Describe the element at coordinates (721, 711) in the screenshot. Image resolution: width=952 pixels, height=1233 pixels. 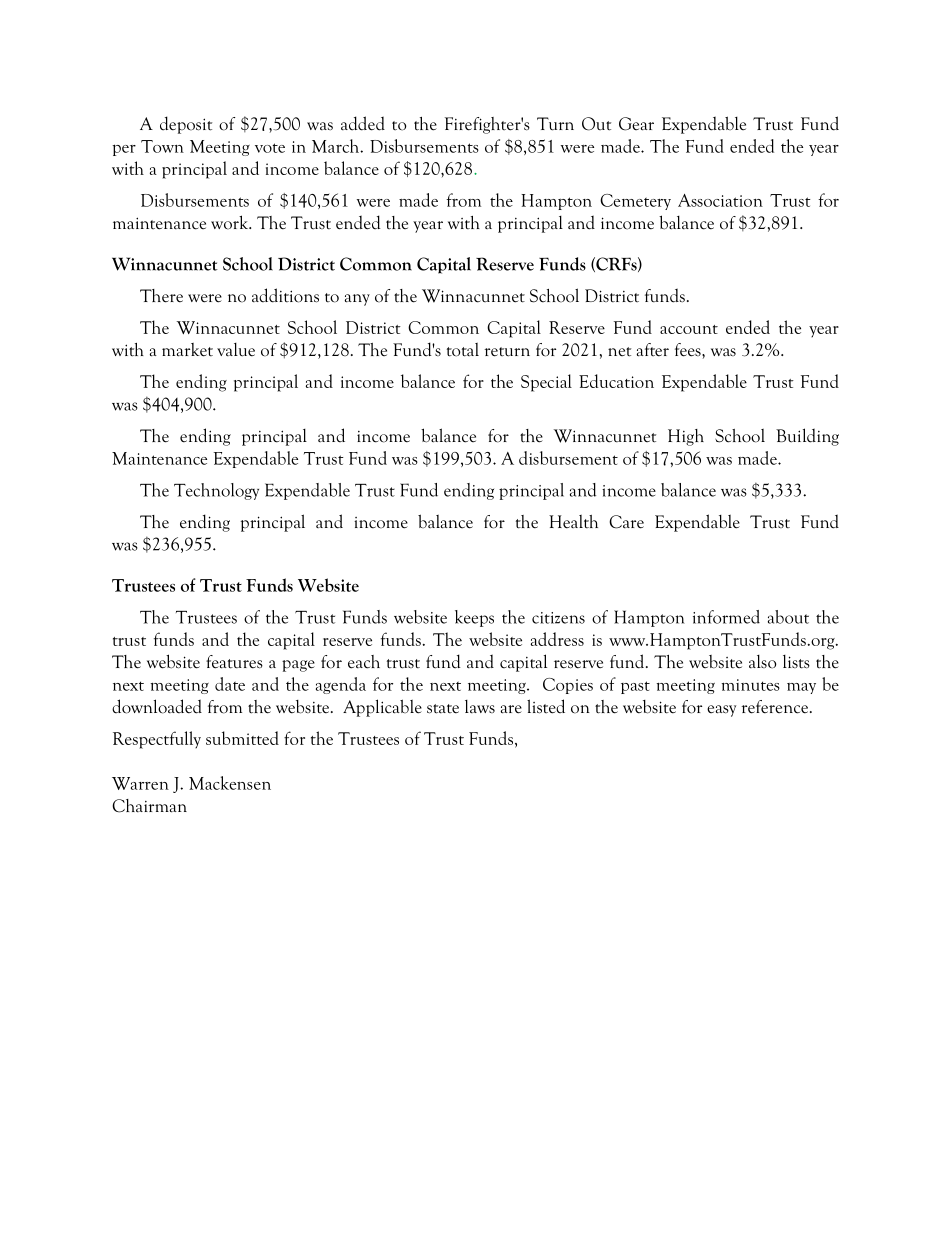
I see `easy` at that location.
